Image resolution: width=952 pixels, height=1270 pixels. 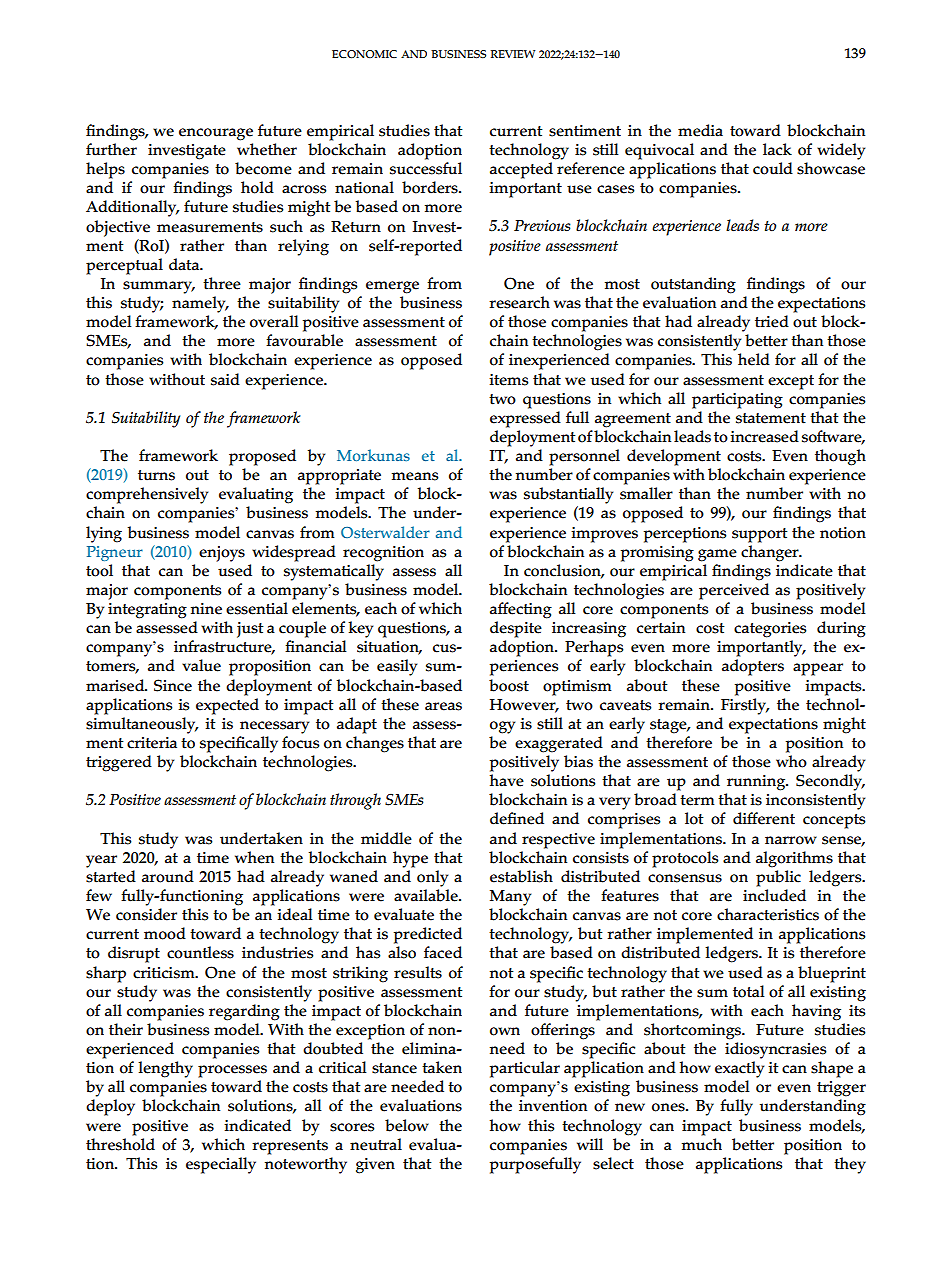 What do you see at coordinates (777, 149) in the document?
I see `lack` at bounding box center [777, 149].
